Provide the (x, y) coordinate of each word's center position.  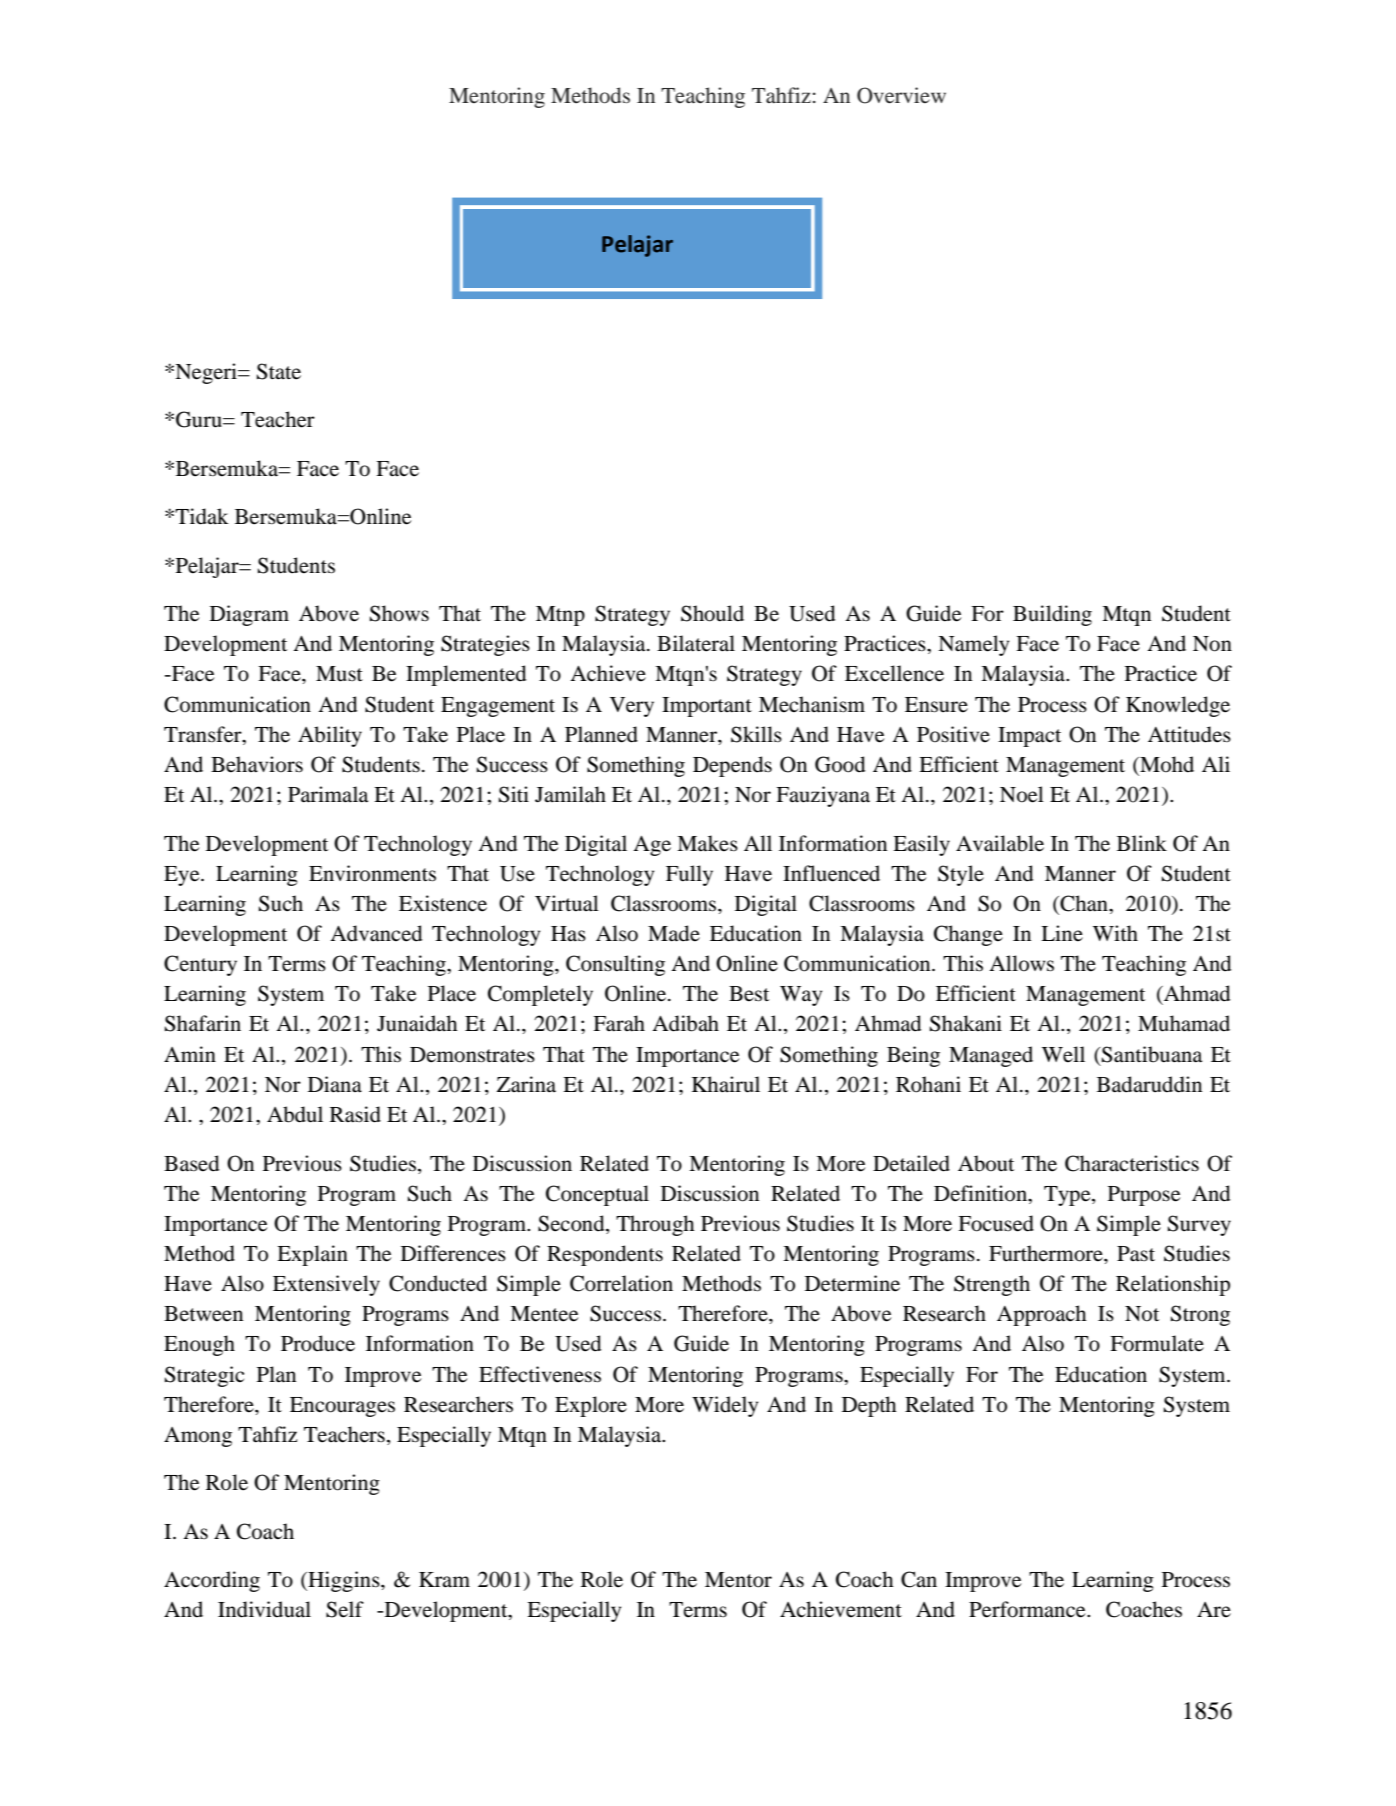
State (279, 371)
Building (1052, 615)
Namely (973, 645)
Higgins (344, 1581)
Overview (901, 95)
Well (1063, 1054)
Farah (619, 1023)
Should (712, 613)
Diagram (249, 615)
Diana (335, 1084)
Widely (725, 1406)
